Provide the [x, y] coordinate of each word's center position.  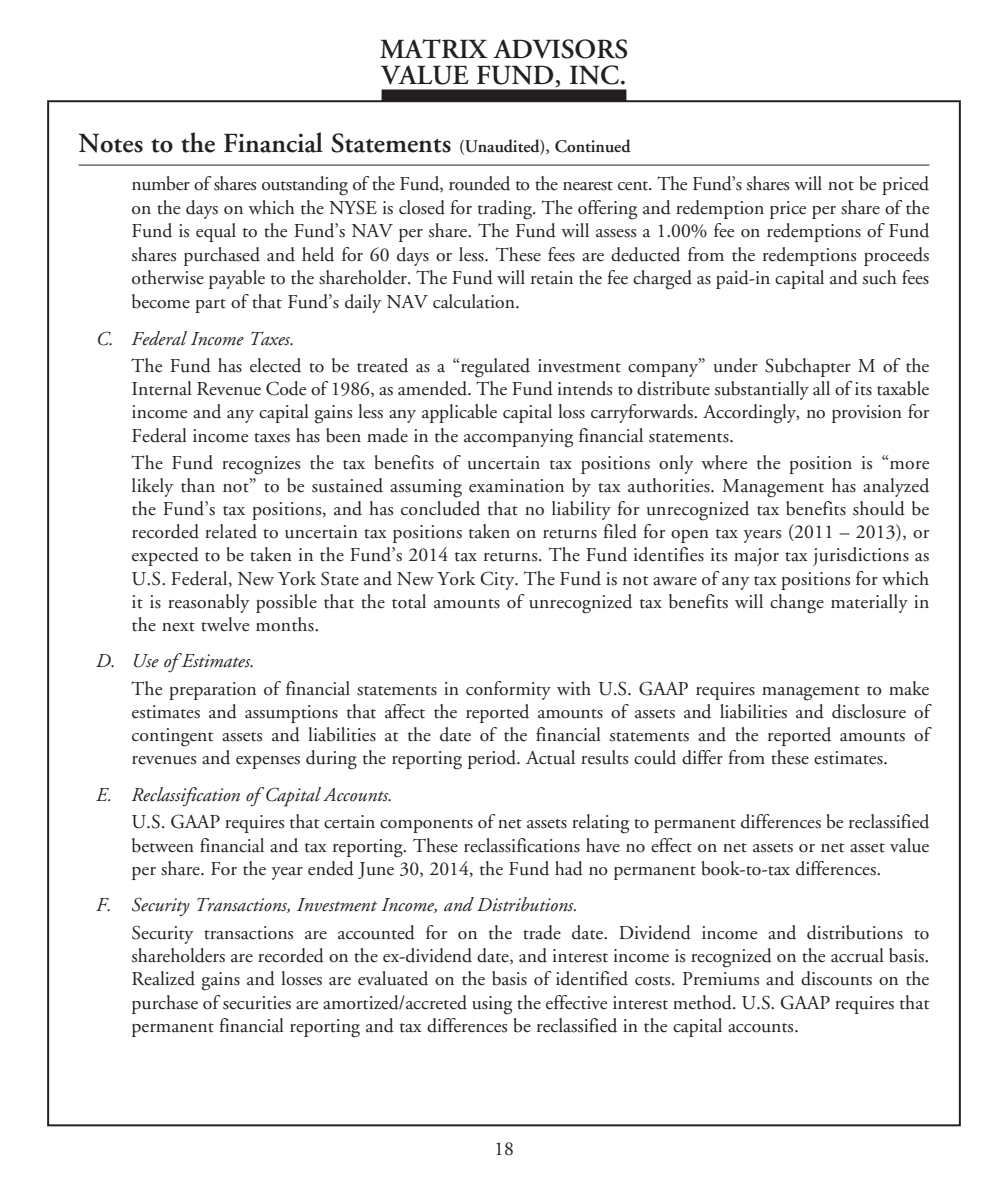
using [492, 1005]
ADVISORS [560, 49]
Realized [163, 978]
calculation [475, 301]
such [880, 277]
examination [516, 486]
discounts [836, 978]
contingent [172, 737]
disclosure [869, 711]
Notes [111, 143]
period [493, 759]
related [231, 531]
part [210, 306]
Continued [593, 146]
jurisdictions [861, 556]
